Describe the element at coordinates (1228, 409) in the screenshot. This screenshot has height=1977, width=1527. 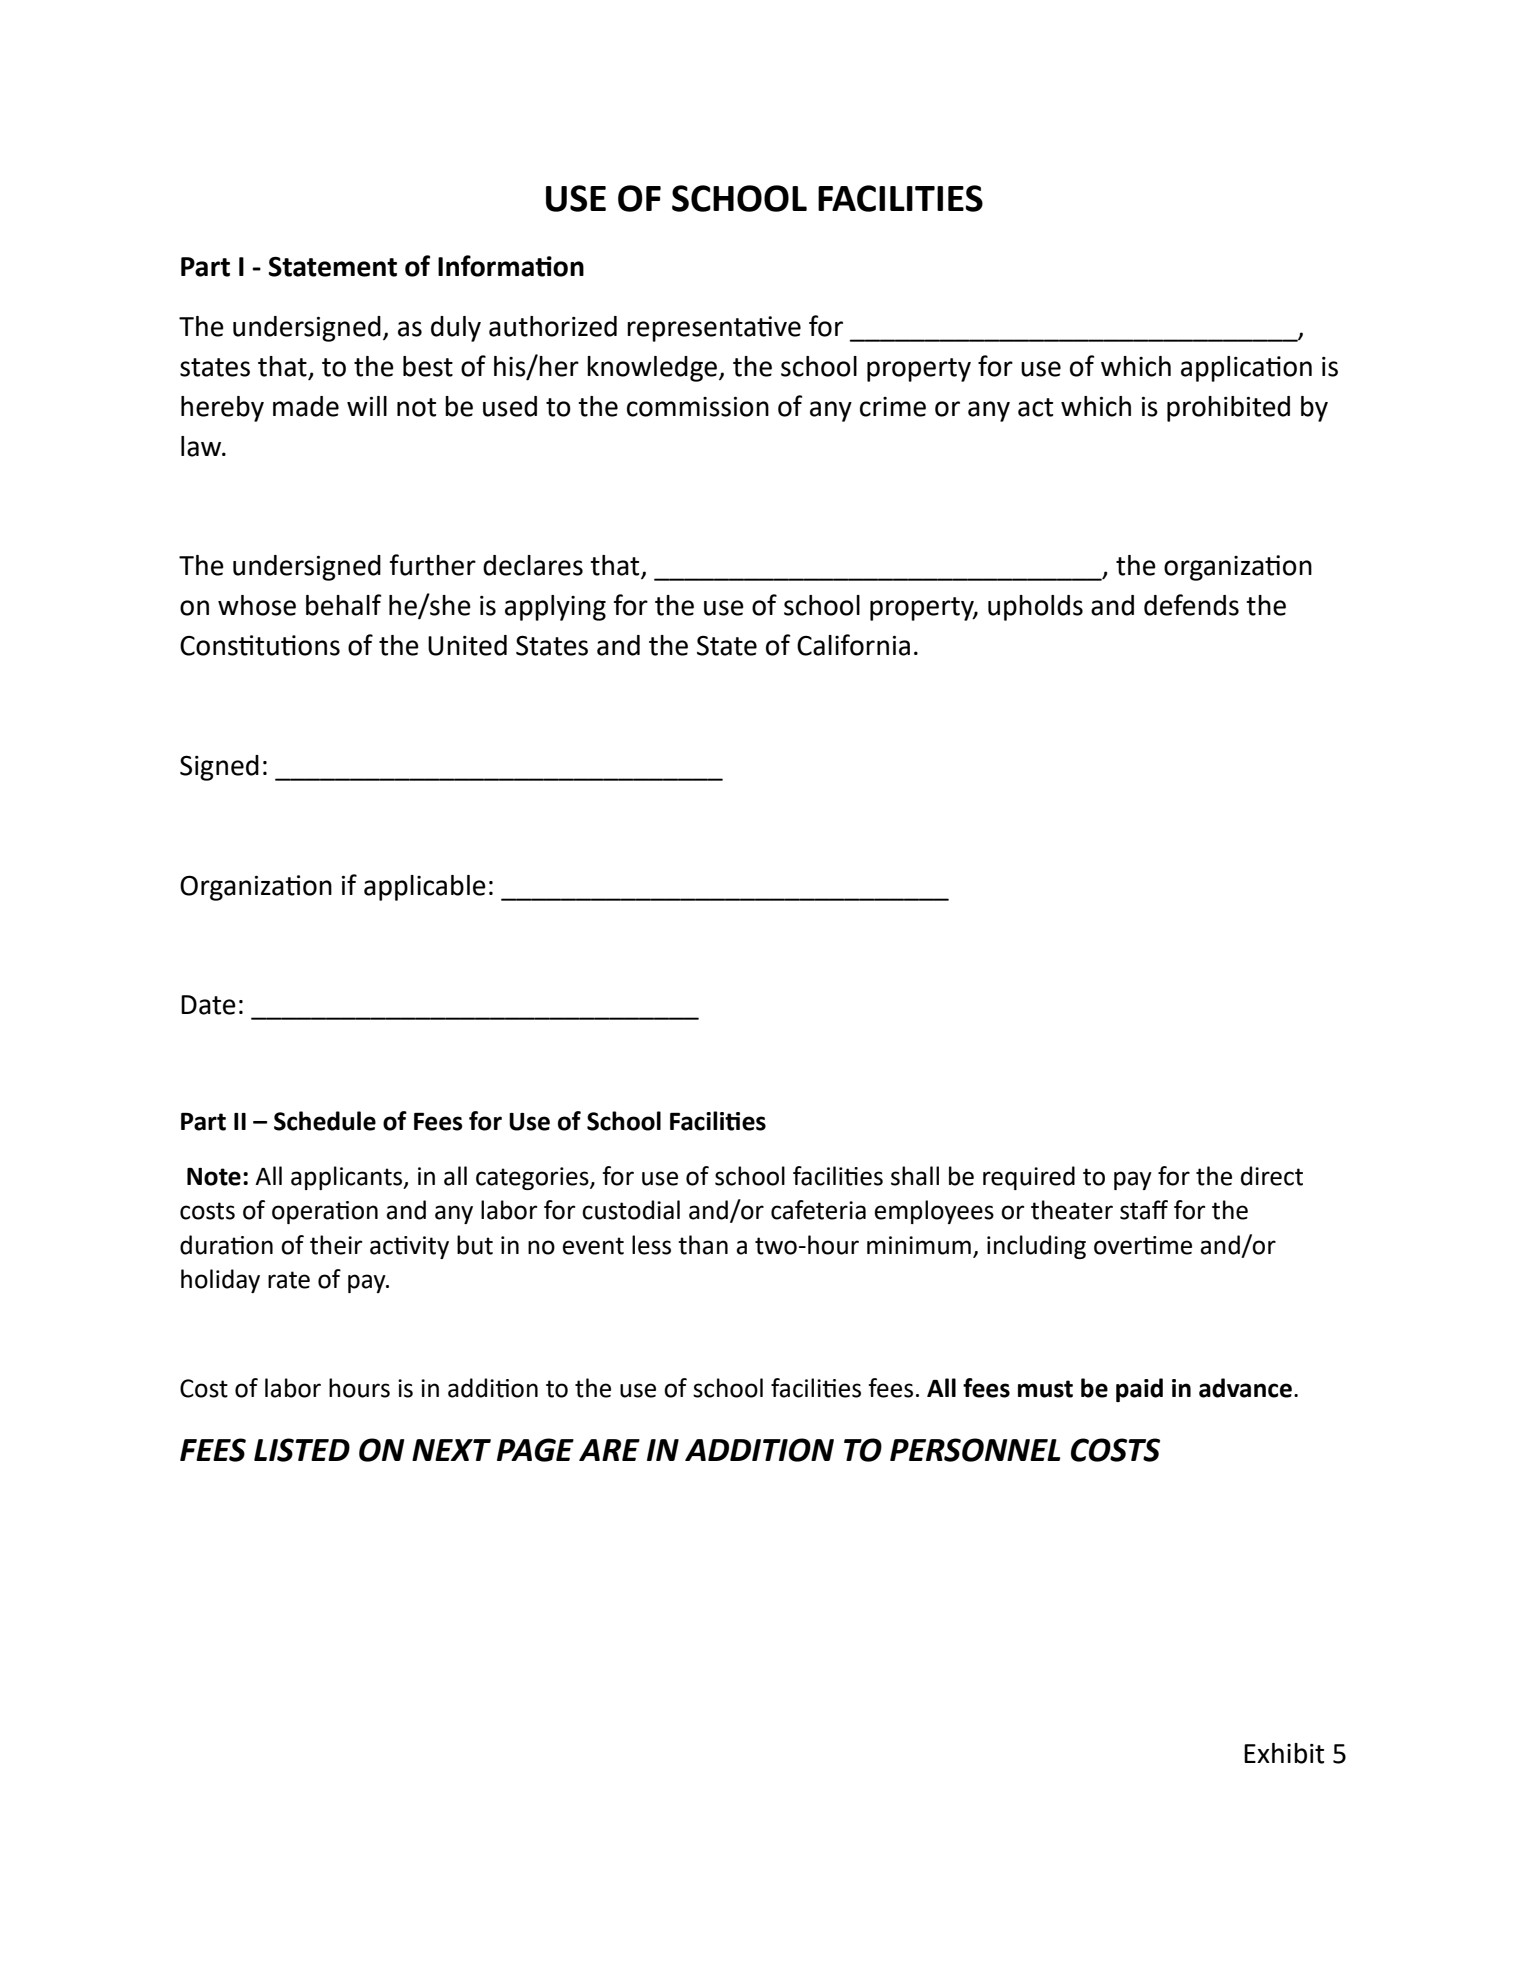
I see `prohibited` at that location.
